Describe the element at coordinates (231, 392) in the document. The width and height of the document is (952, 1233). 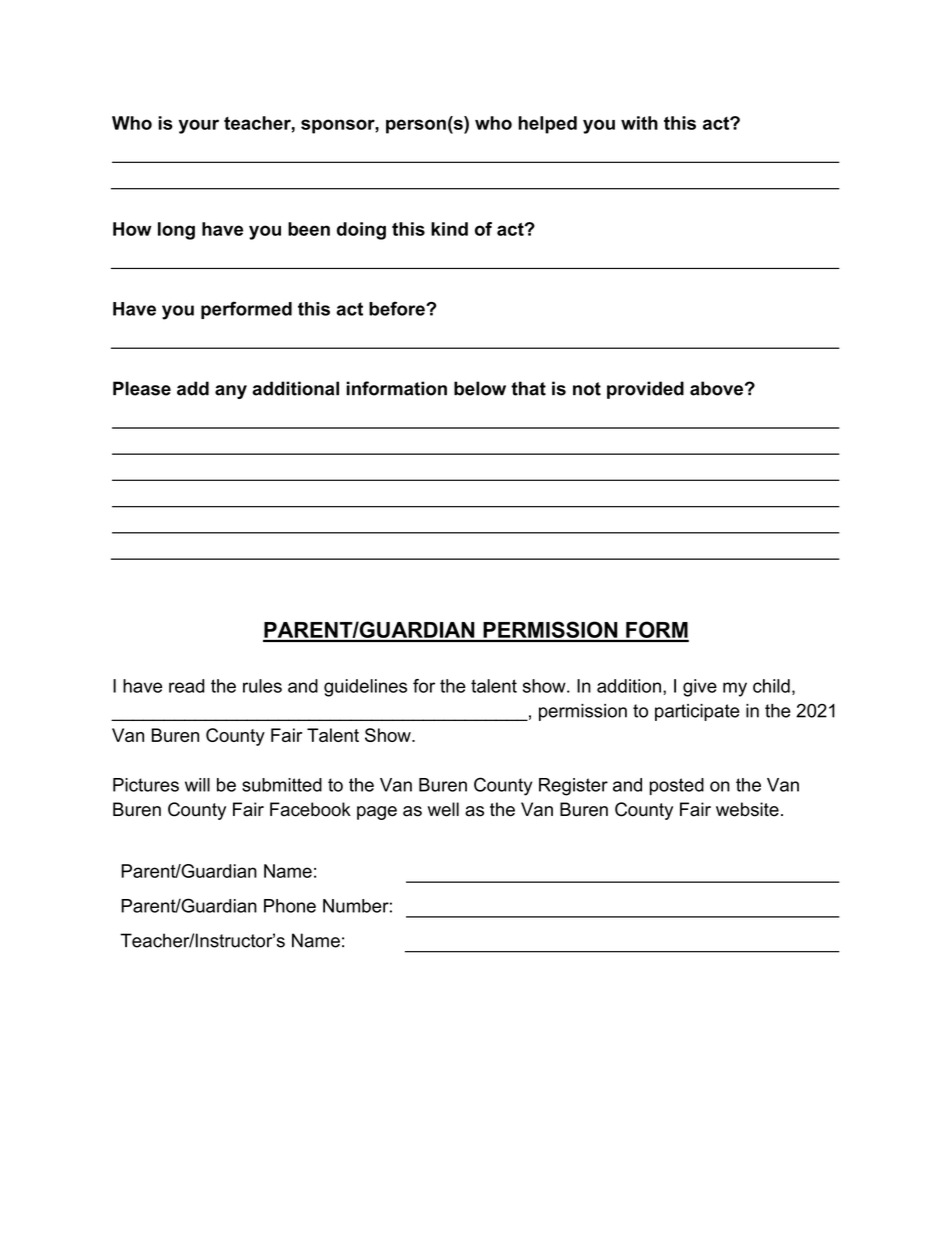
I see `any` at that location.
